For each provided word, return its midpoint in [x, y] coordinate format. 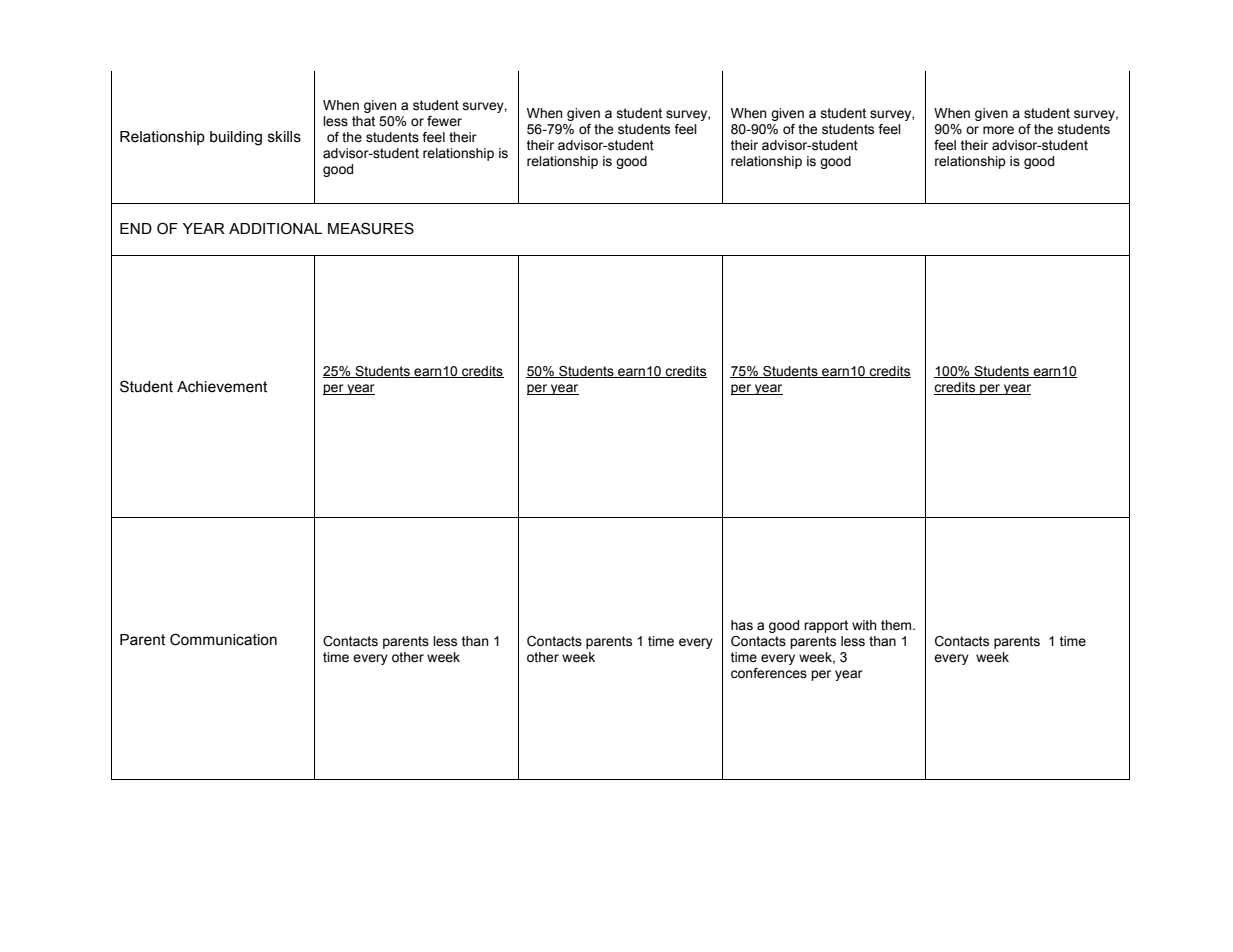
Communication [223, 639]
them [897, 625]
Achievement [222, 387]
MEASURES [371, 228]
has [742, 625]
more [998, 130]
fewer [444, 121]
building [236, 138]
